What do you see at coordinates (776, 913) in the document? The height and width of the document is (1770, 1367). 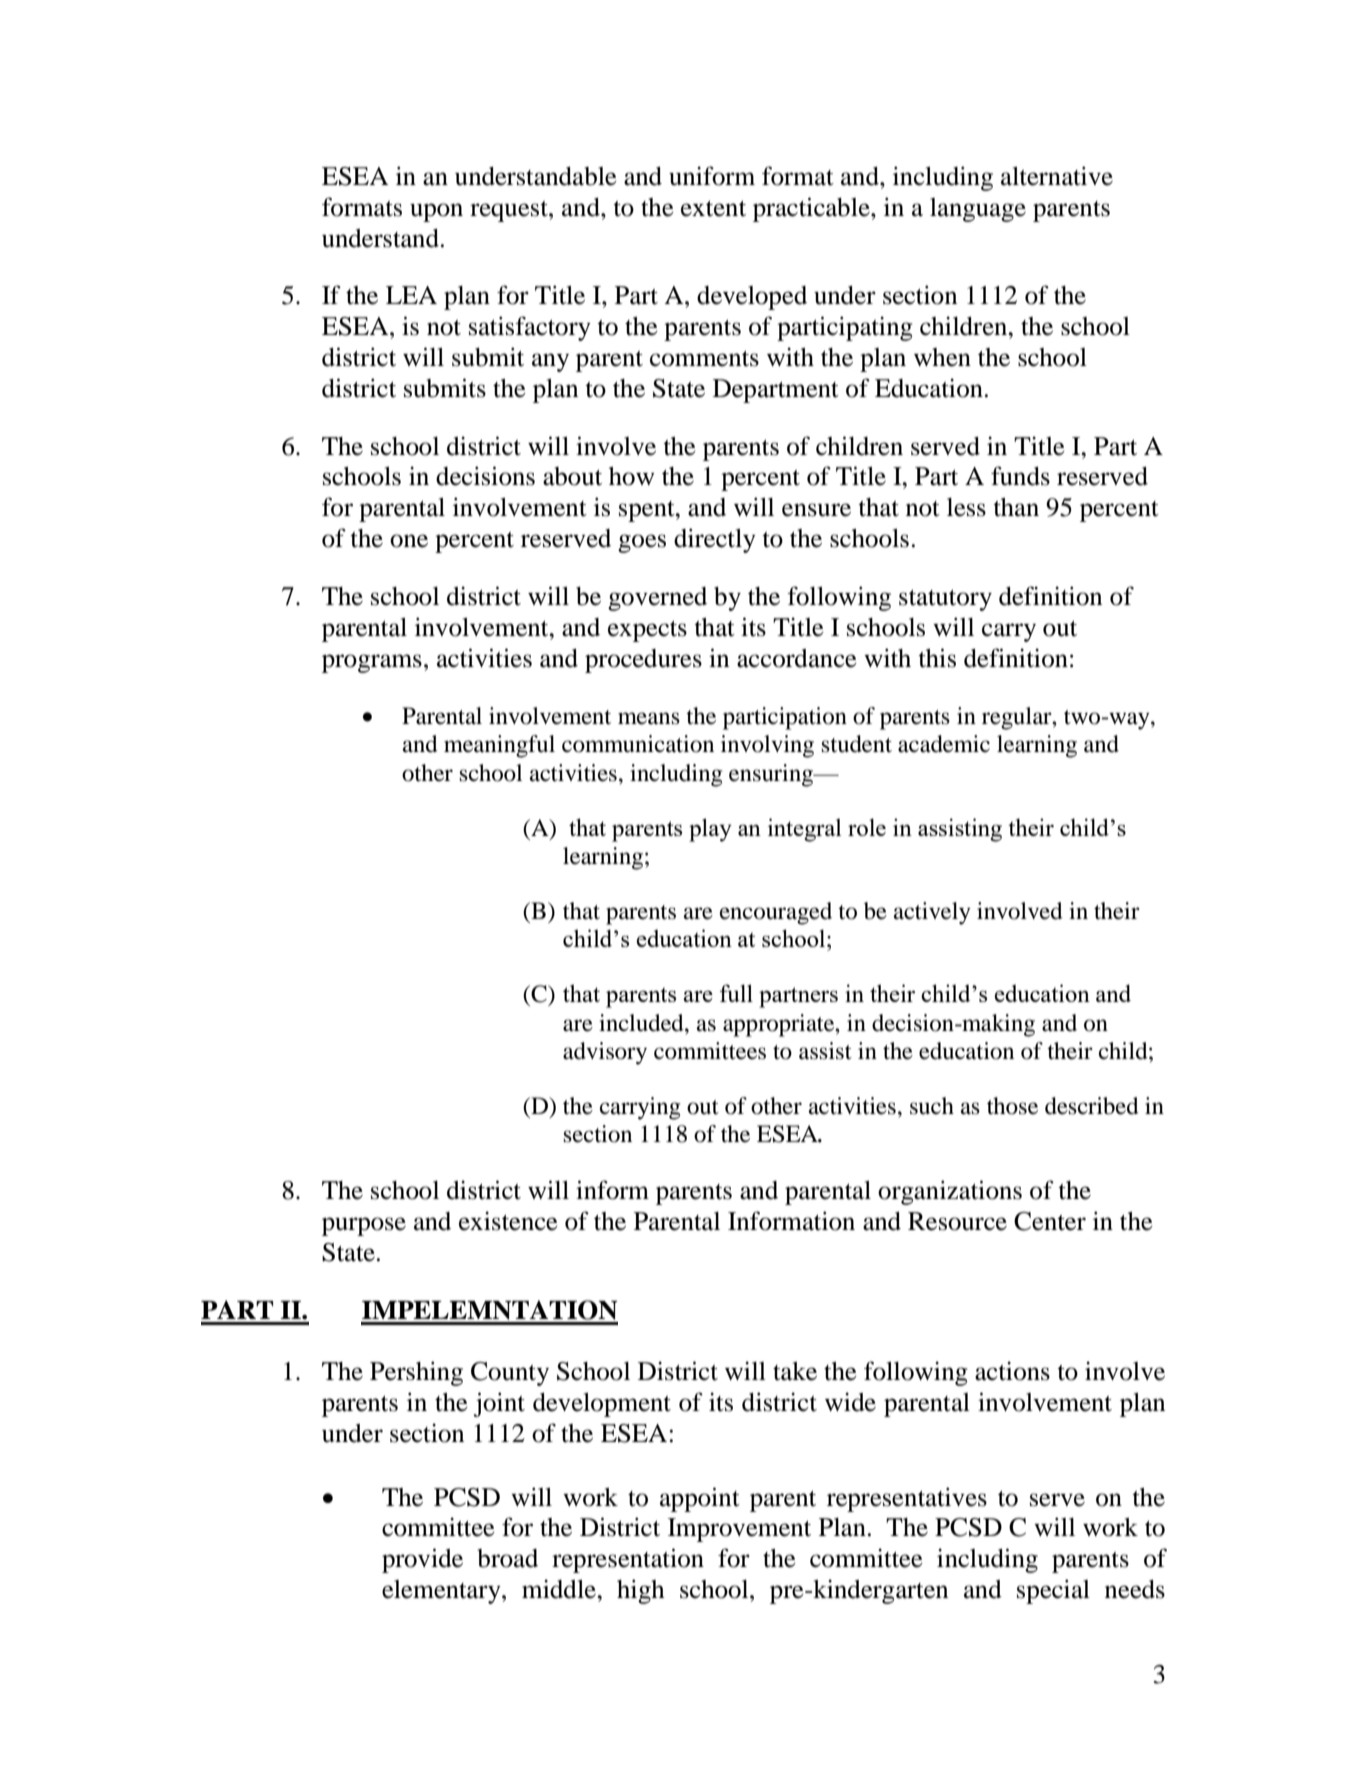 I see `encouraged` at bounding box center [776, 913].
